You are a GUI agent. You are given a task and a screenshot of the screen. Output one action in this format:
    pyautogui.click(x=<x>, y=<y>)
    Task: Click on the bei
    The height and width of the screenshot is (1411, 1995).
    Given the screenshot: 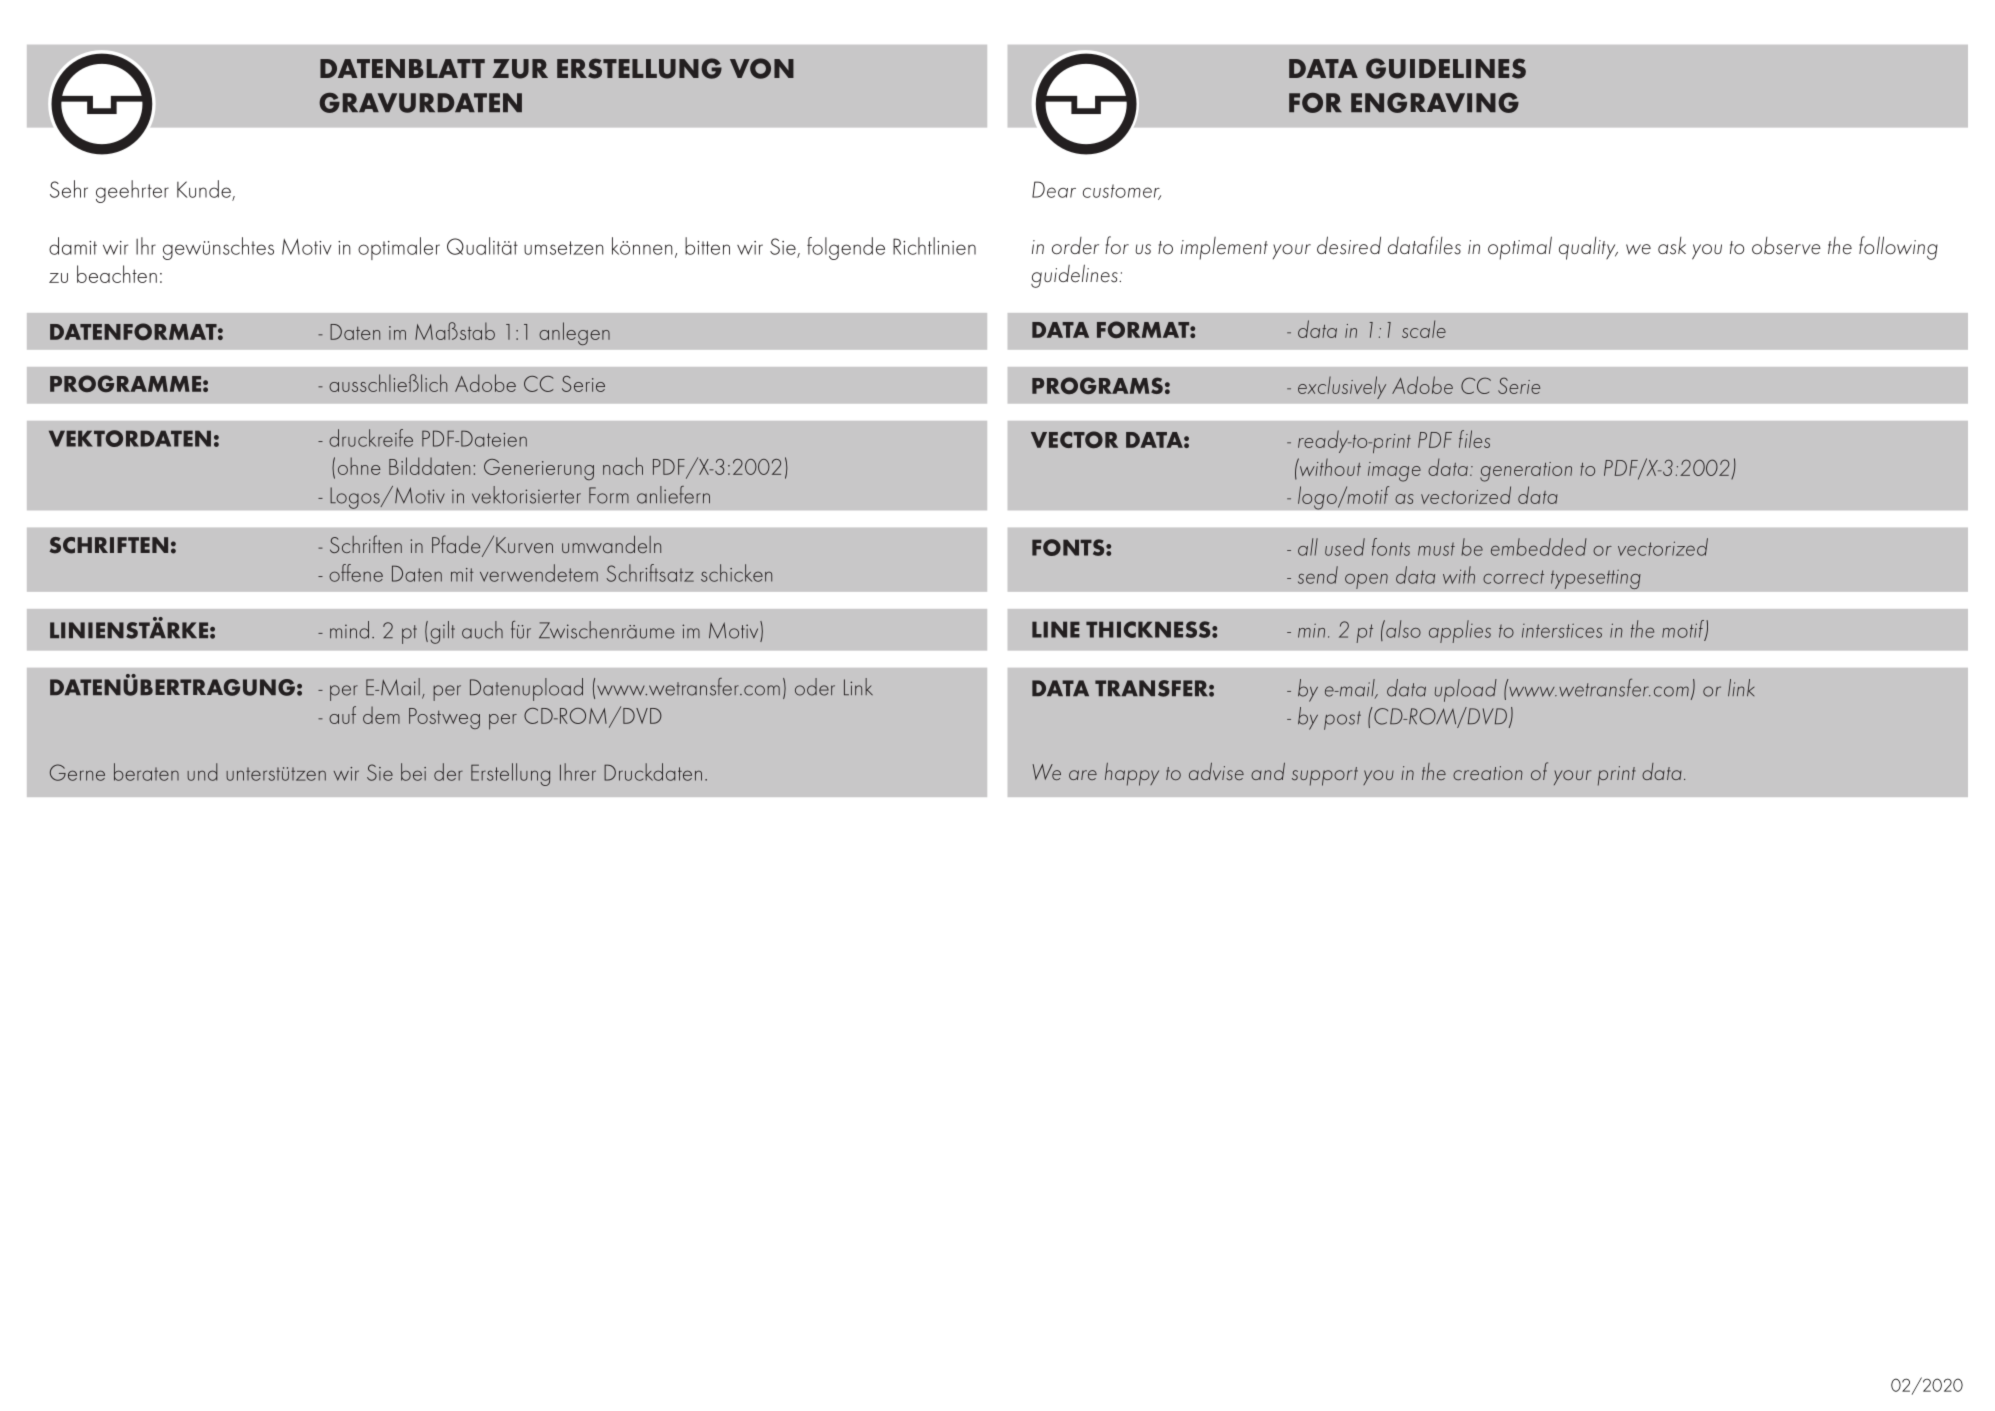 What is the action you would take?
    pyautogui.click(x=413, y=772)
